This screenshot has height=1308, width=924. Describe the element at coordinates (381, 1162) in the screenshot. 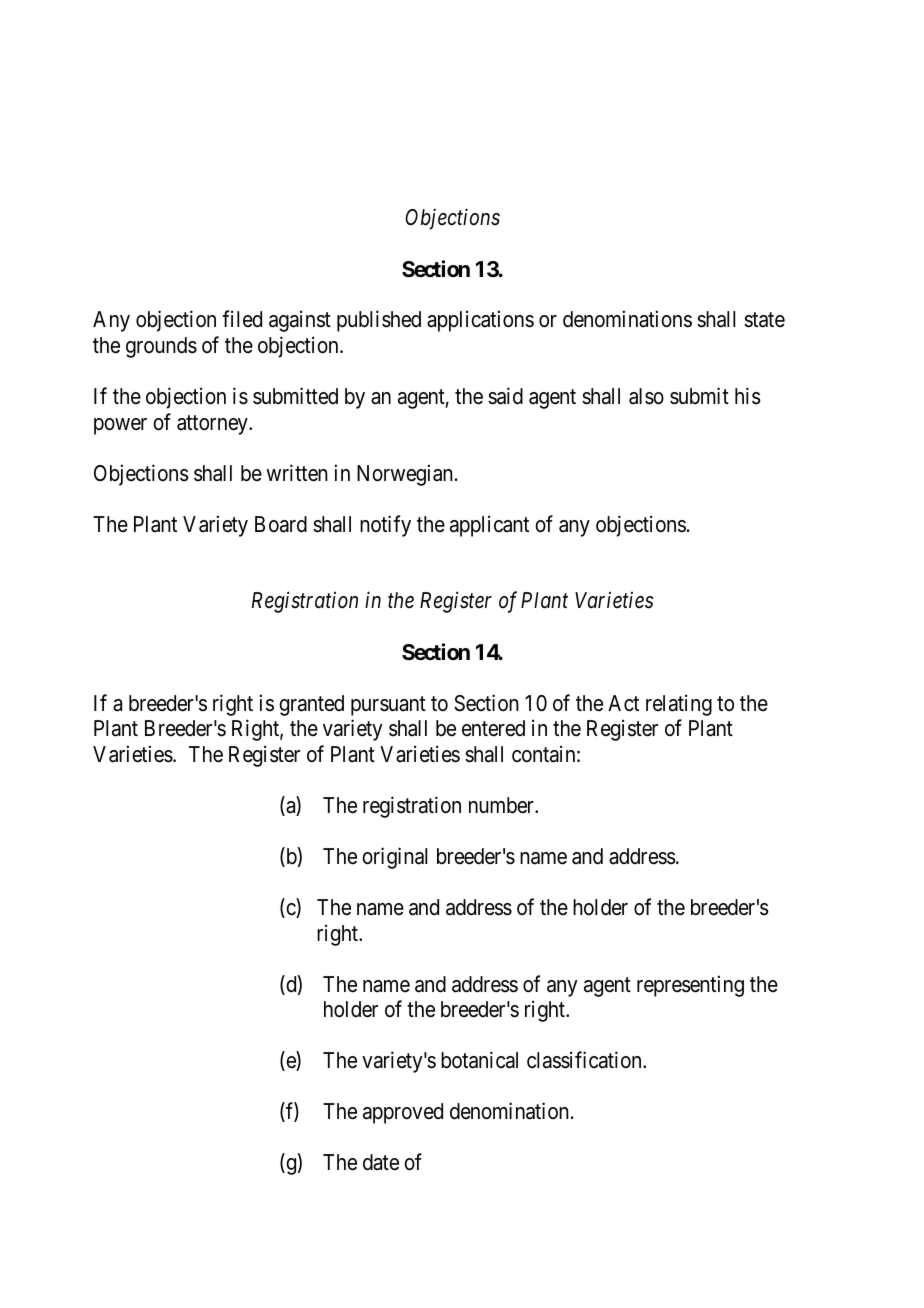

I see `date` at that location.
